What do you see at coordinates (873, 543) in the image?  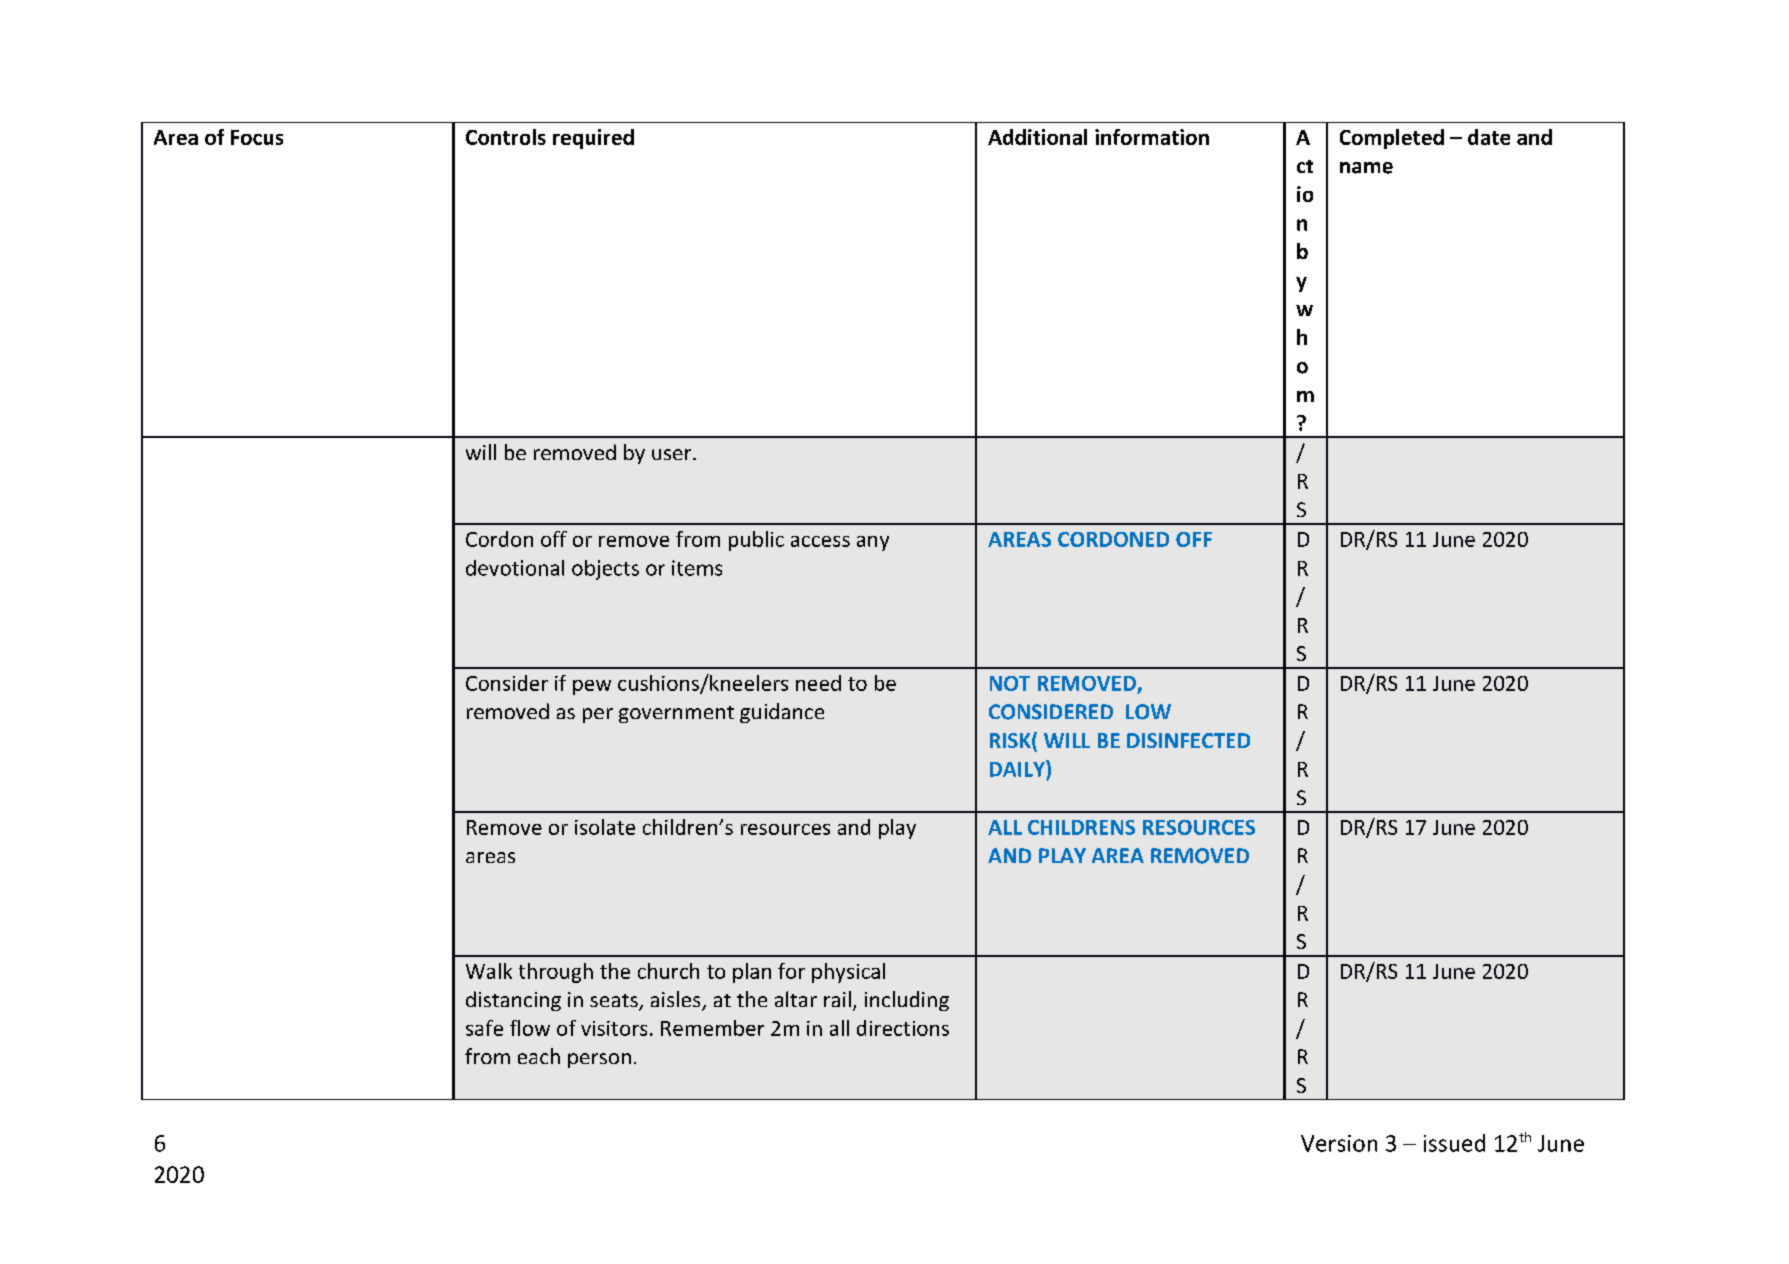 I see `any` at bounding box center [873, 543].
